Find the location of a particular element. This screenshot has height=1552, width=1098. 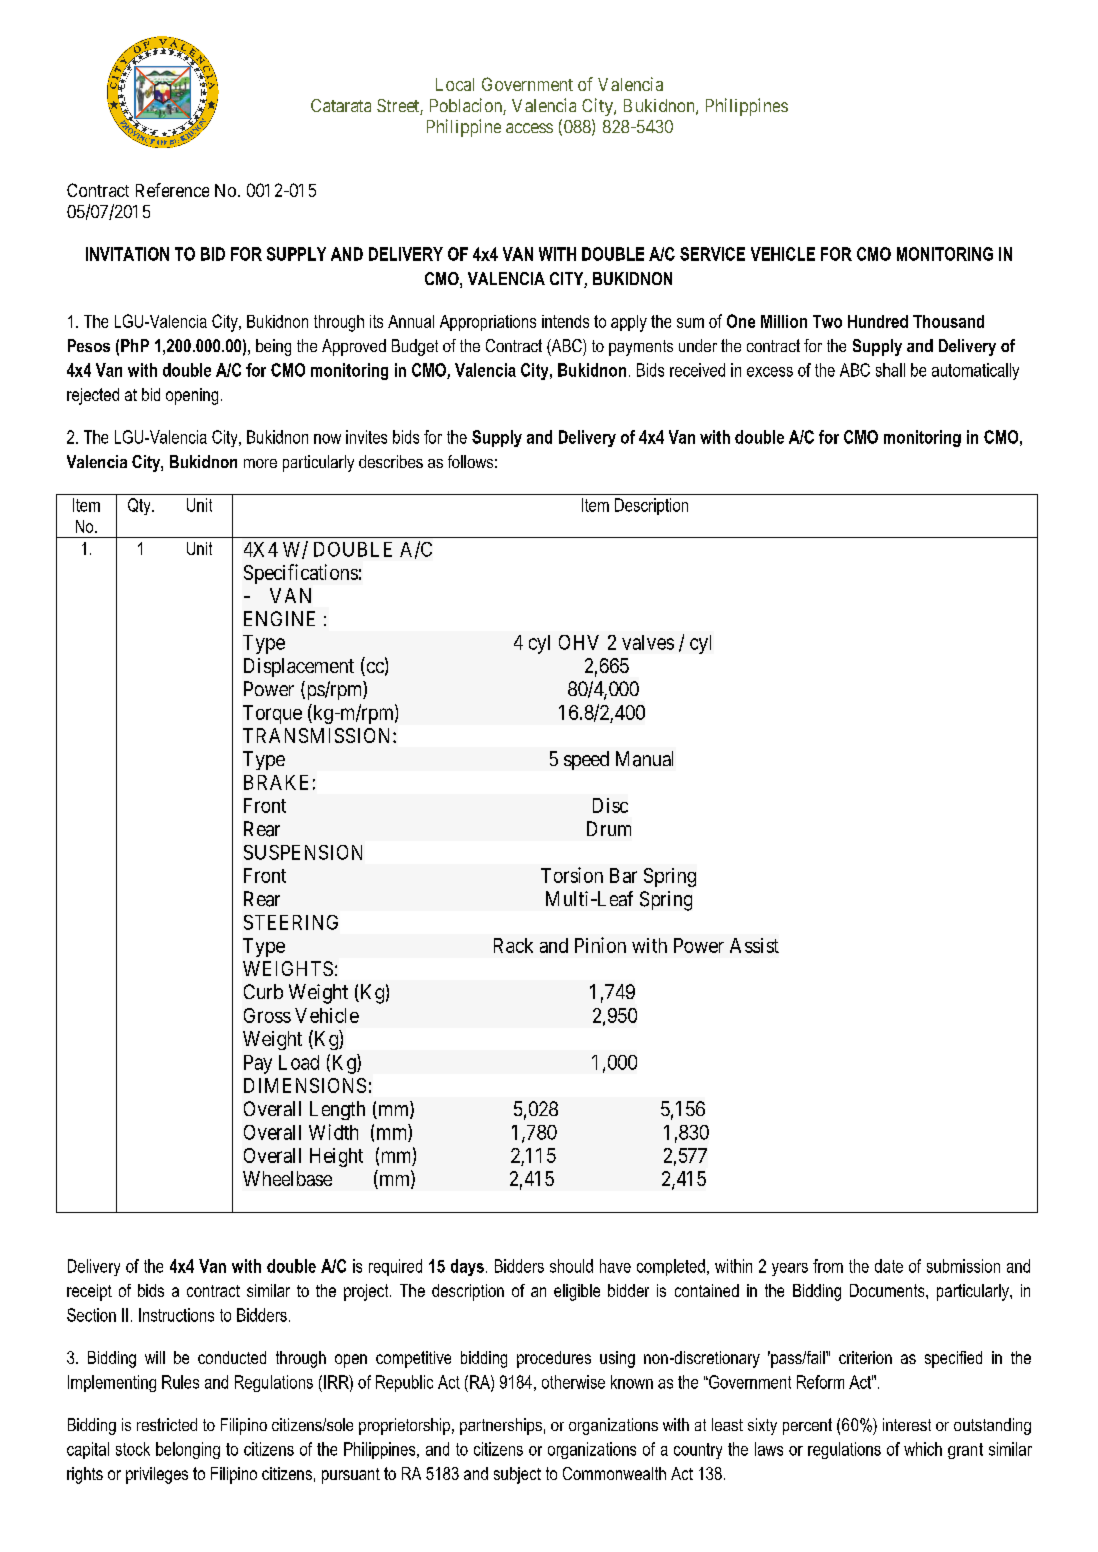

Assist is located at coordinates (754, 945).
